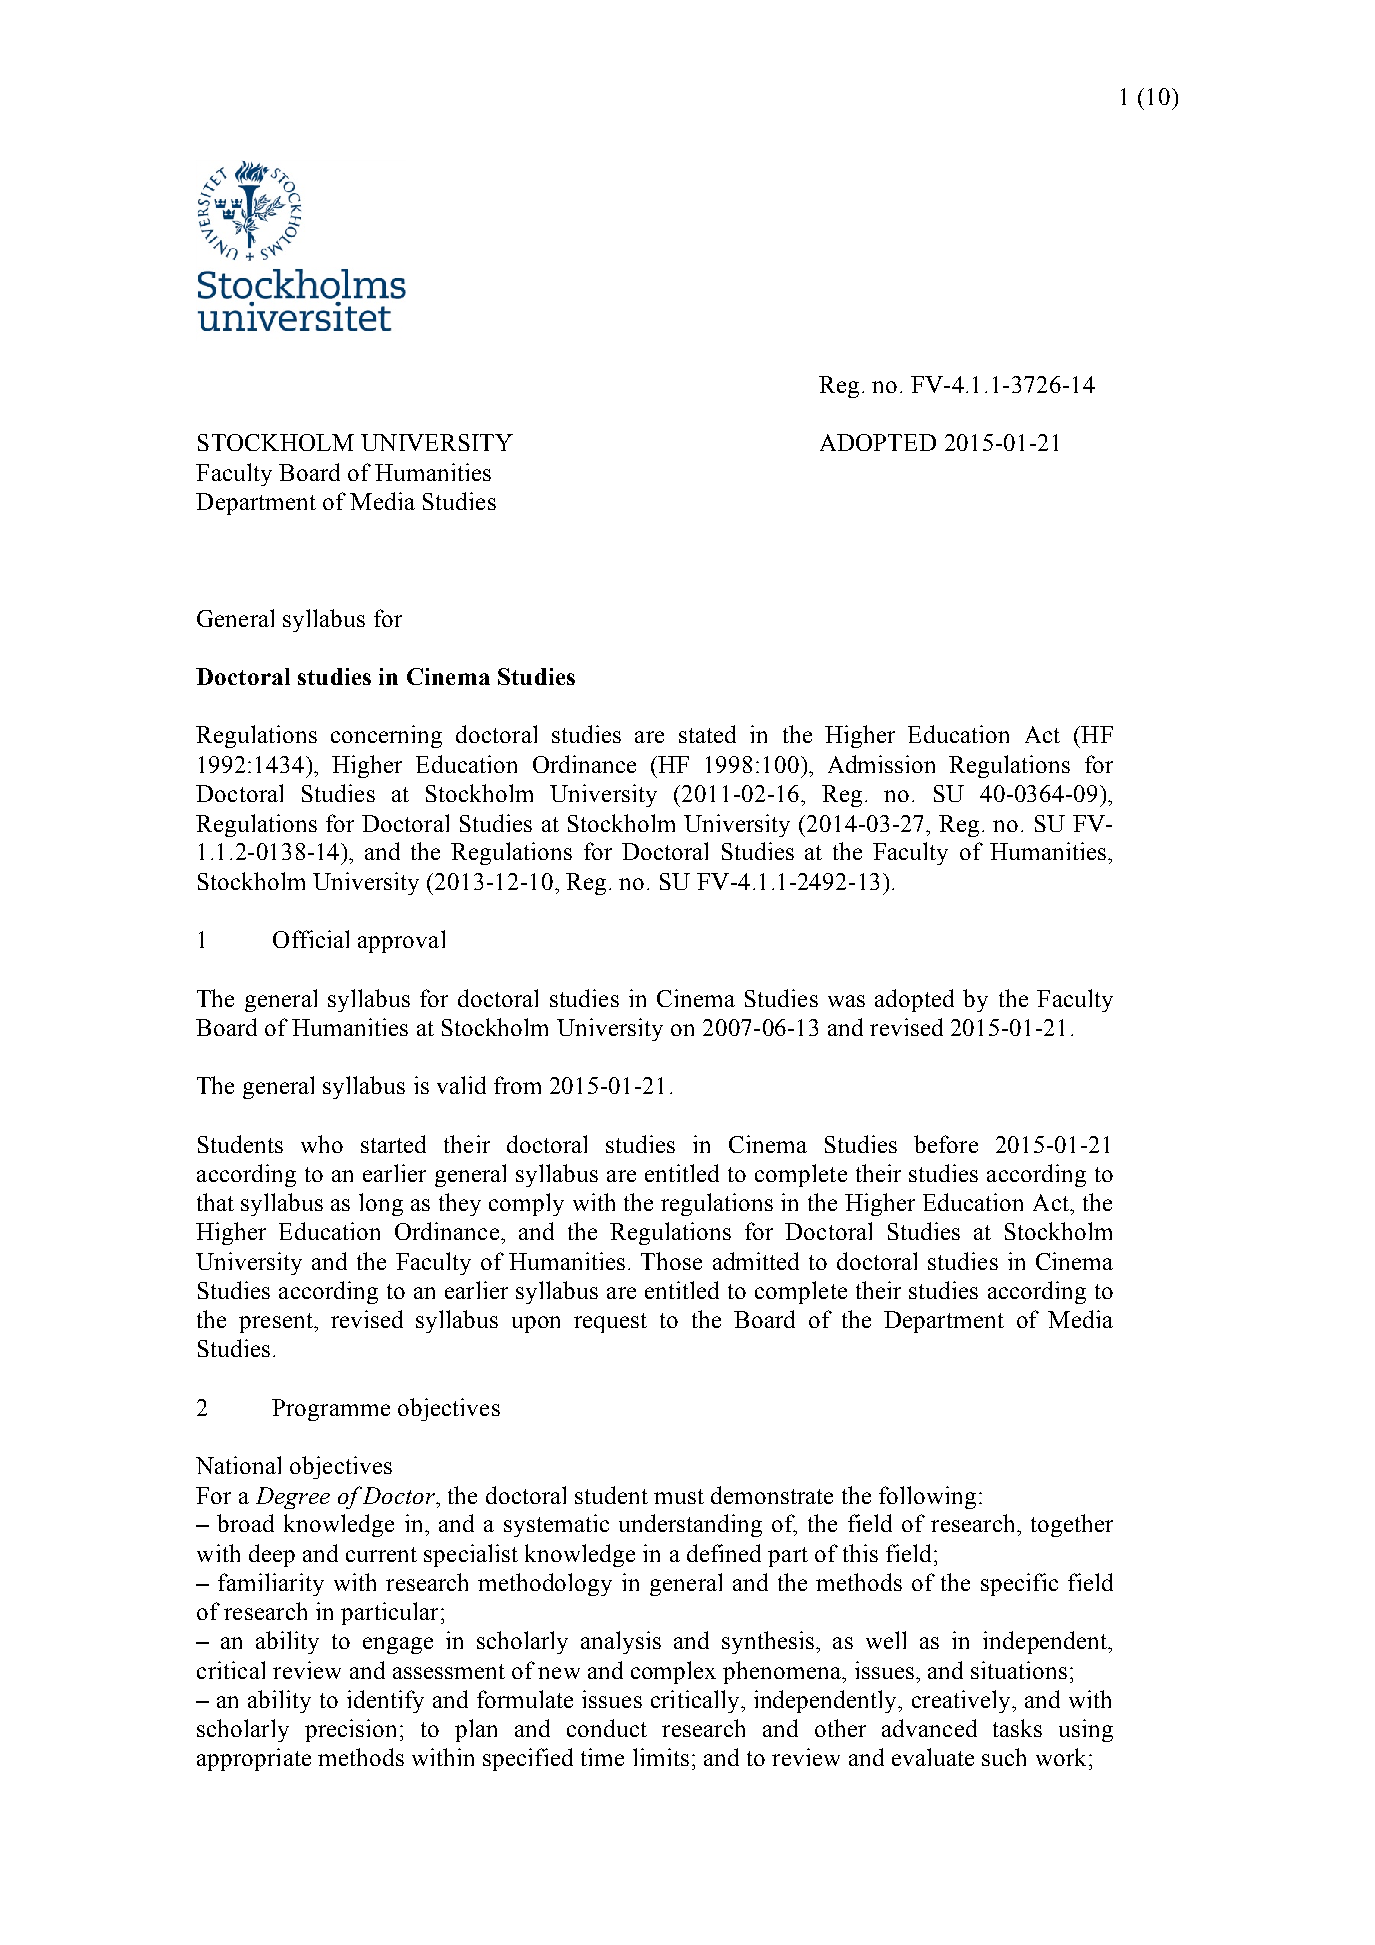 The image size is (1375, 1945). What do you see at coordinates (1017, 1728) in the page?
I see `tasks` at bounding box center [1017, 1728].
